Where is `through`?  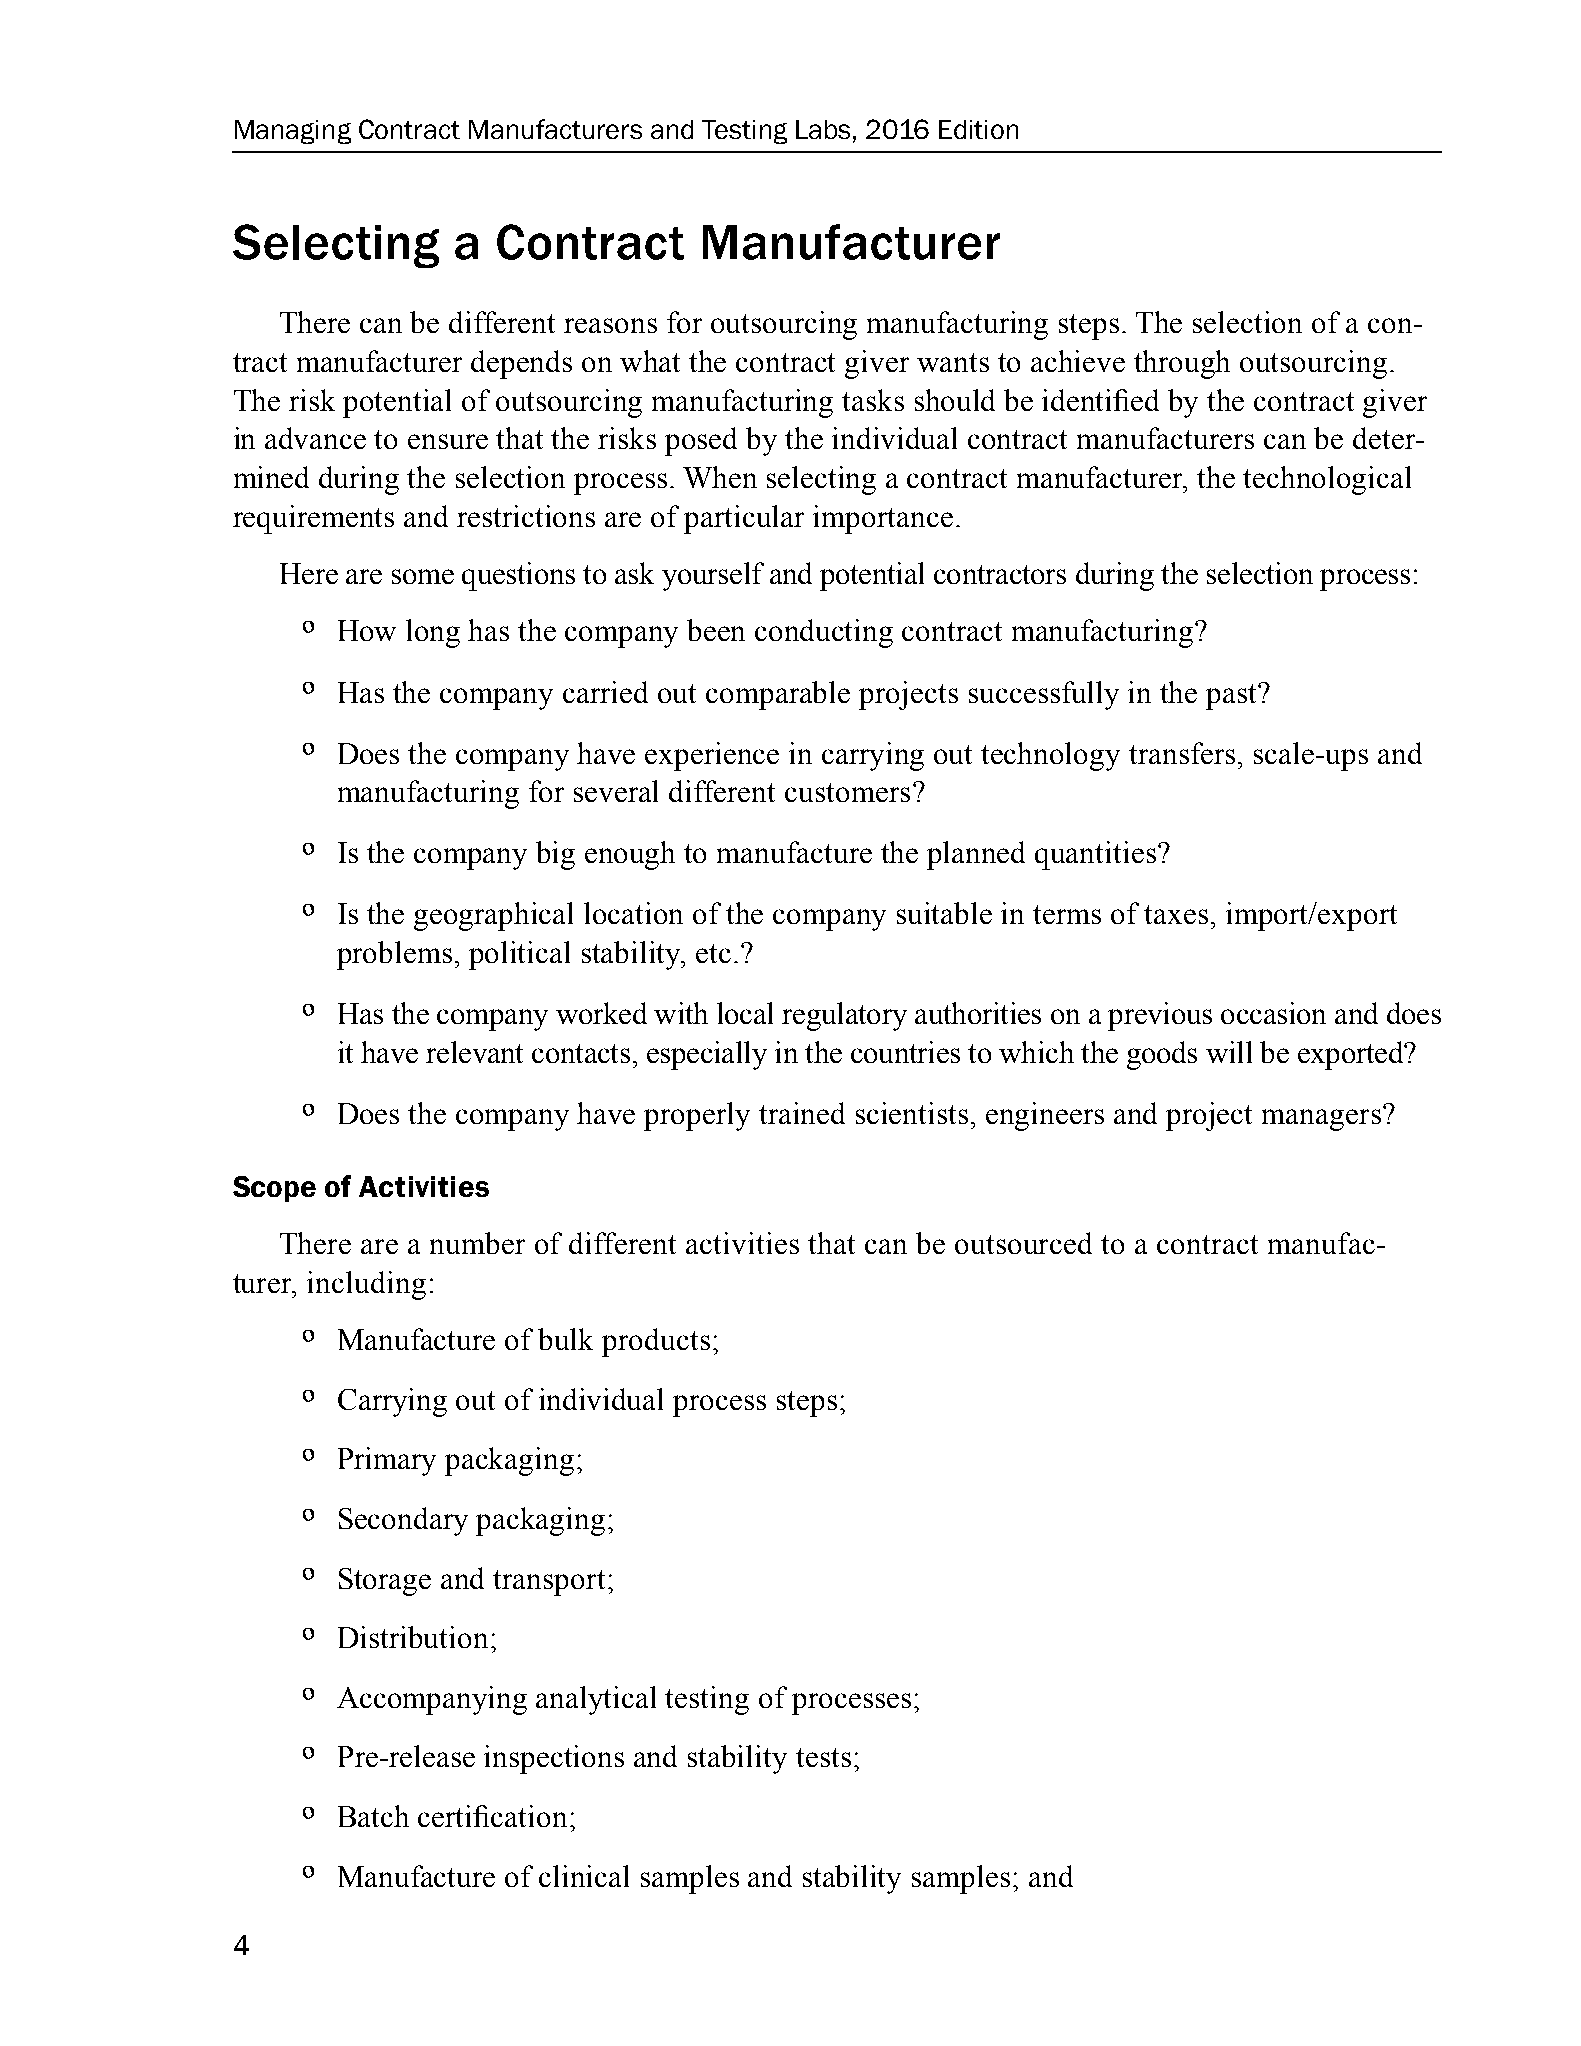
through is located at coordinates (1182, 364).
